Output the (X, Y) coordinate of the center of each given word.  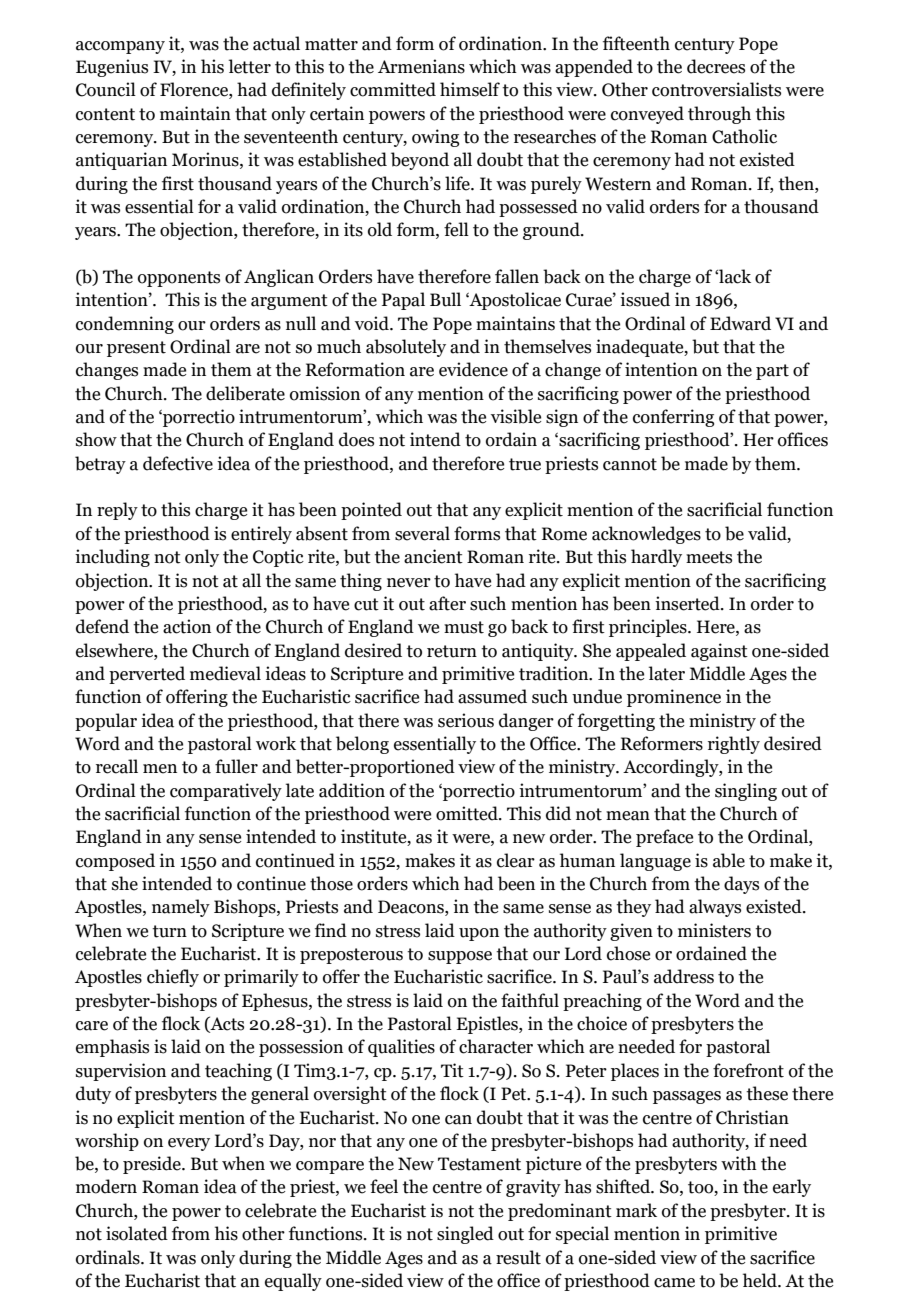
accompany (120, 47)
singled (465, 1235)
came (674, 1283)
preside (153, 1165)
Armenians (421, 66)
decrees (716, 66)
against (719, 652)
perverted (147, 675)
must (464, 627)
